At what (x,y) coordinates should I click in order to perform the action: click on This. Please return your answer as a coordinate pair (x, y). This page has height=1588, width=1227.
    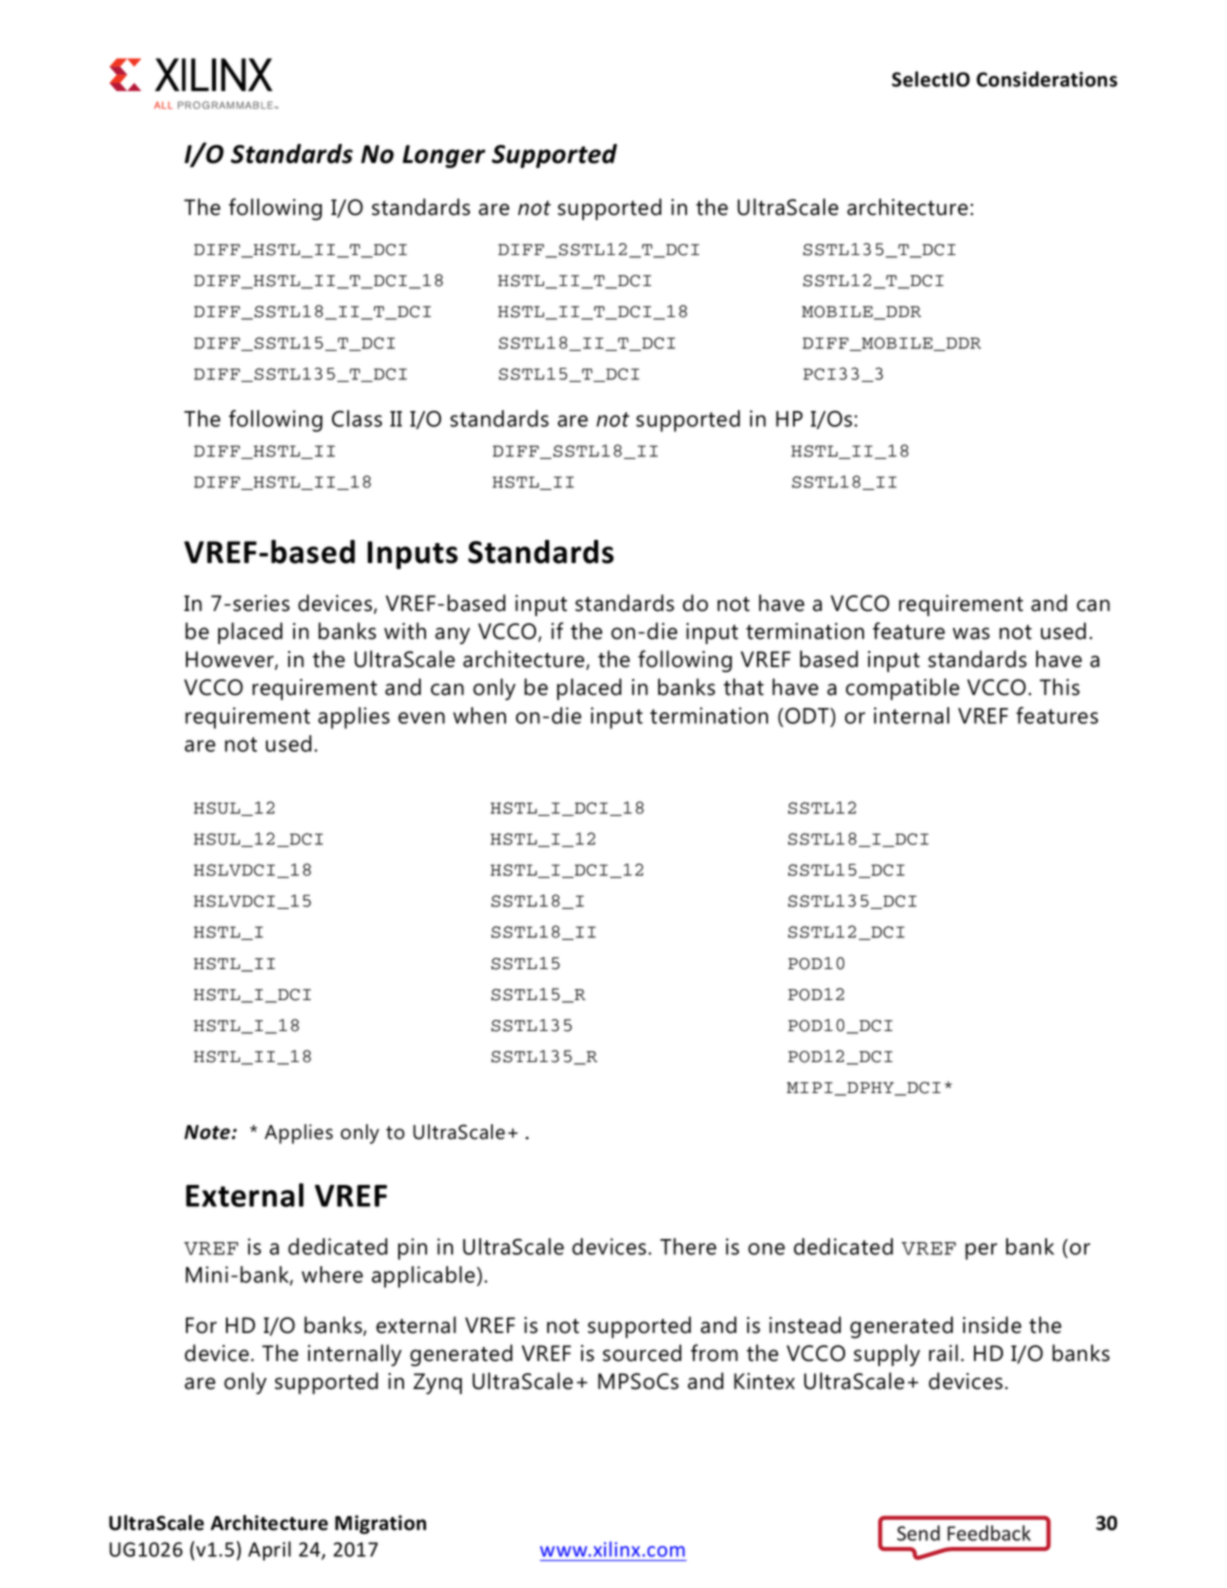
    Looking at the image, I should click on (1060, 687).
